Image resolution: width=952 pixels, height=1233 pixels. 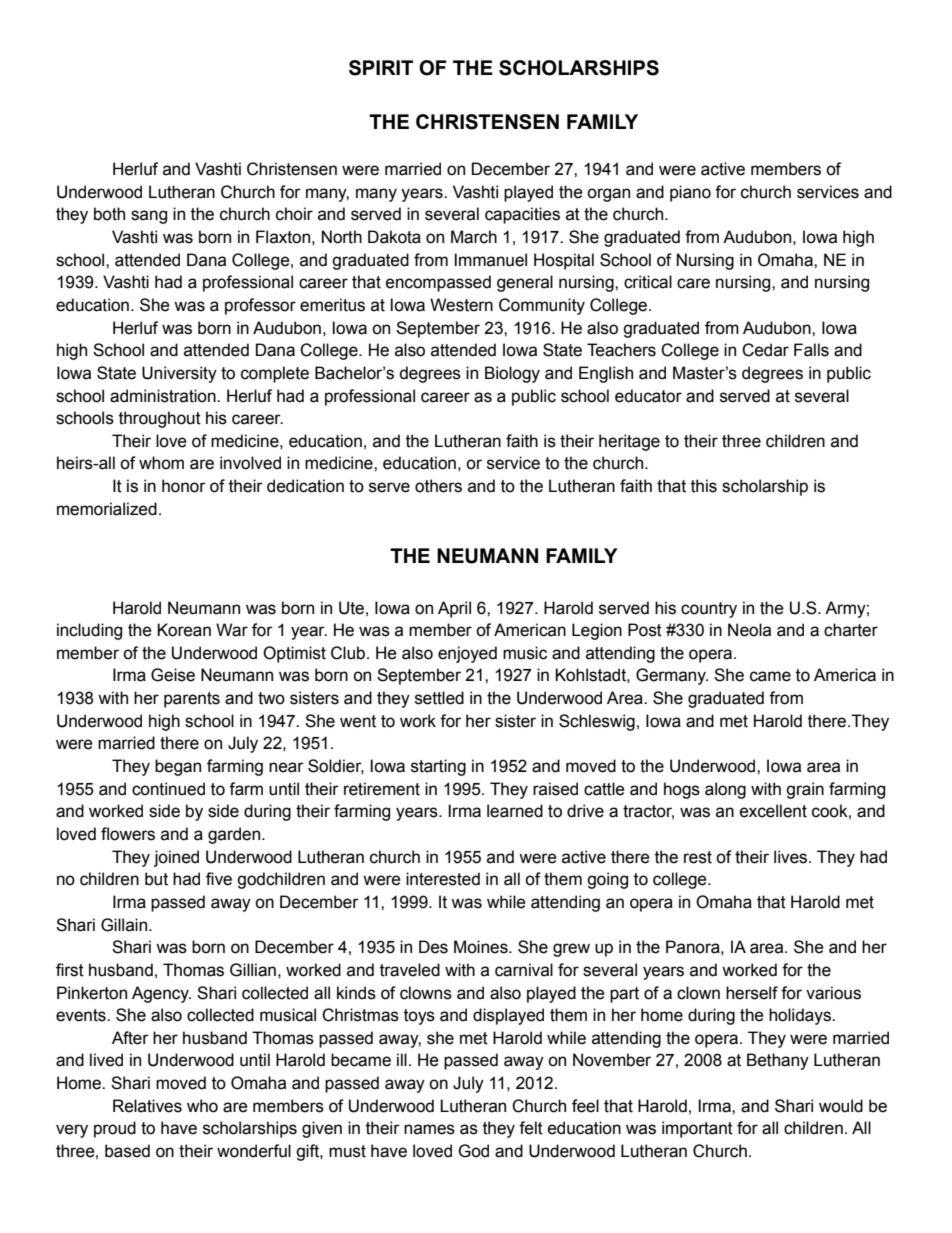 I want to click on Relatives, so click(x=147, y=1106).
